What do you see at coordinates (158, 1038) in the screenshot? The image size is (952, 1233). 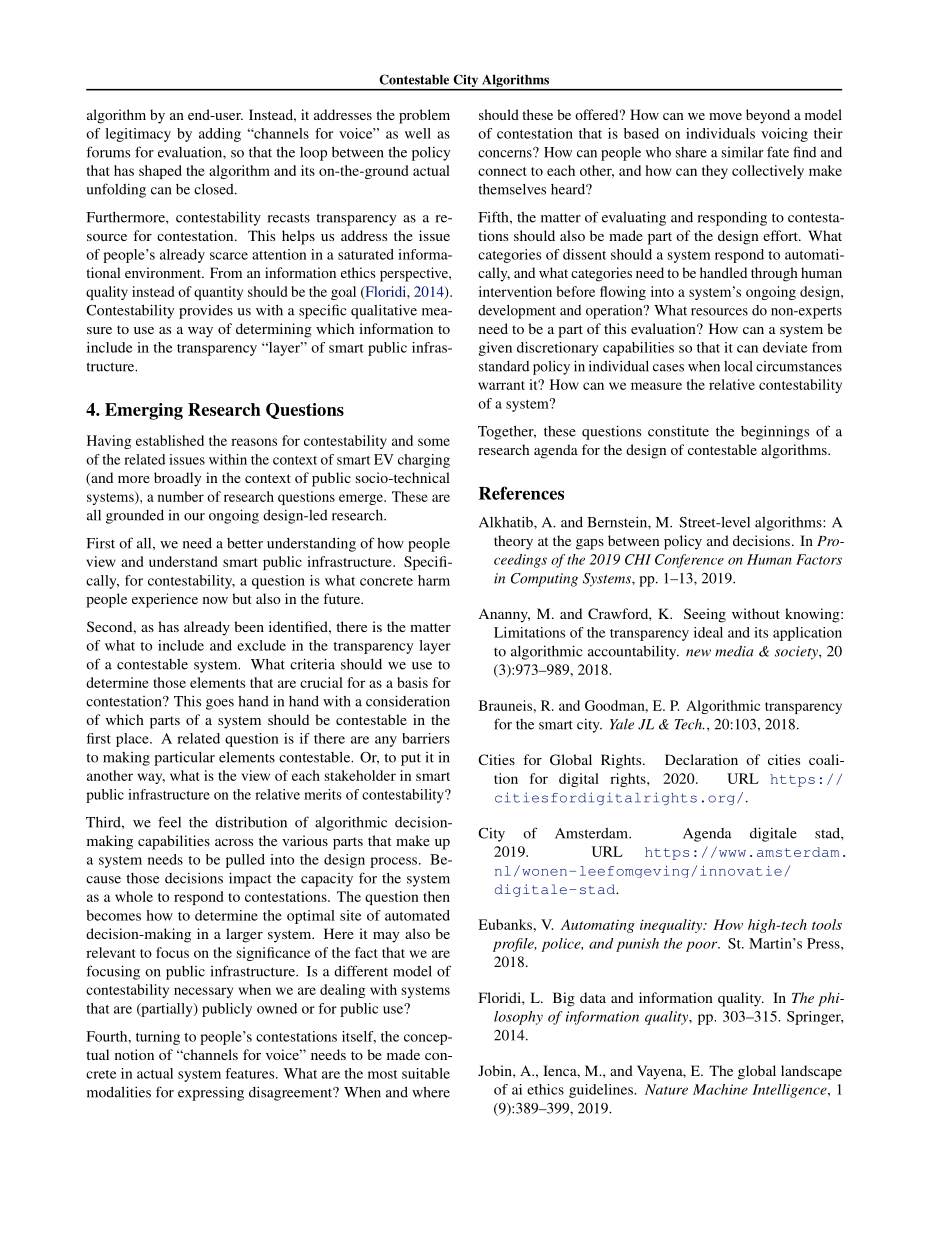 I see `turning` at bounding box center [158, 1038].
